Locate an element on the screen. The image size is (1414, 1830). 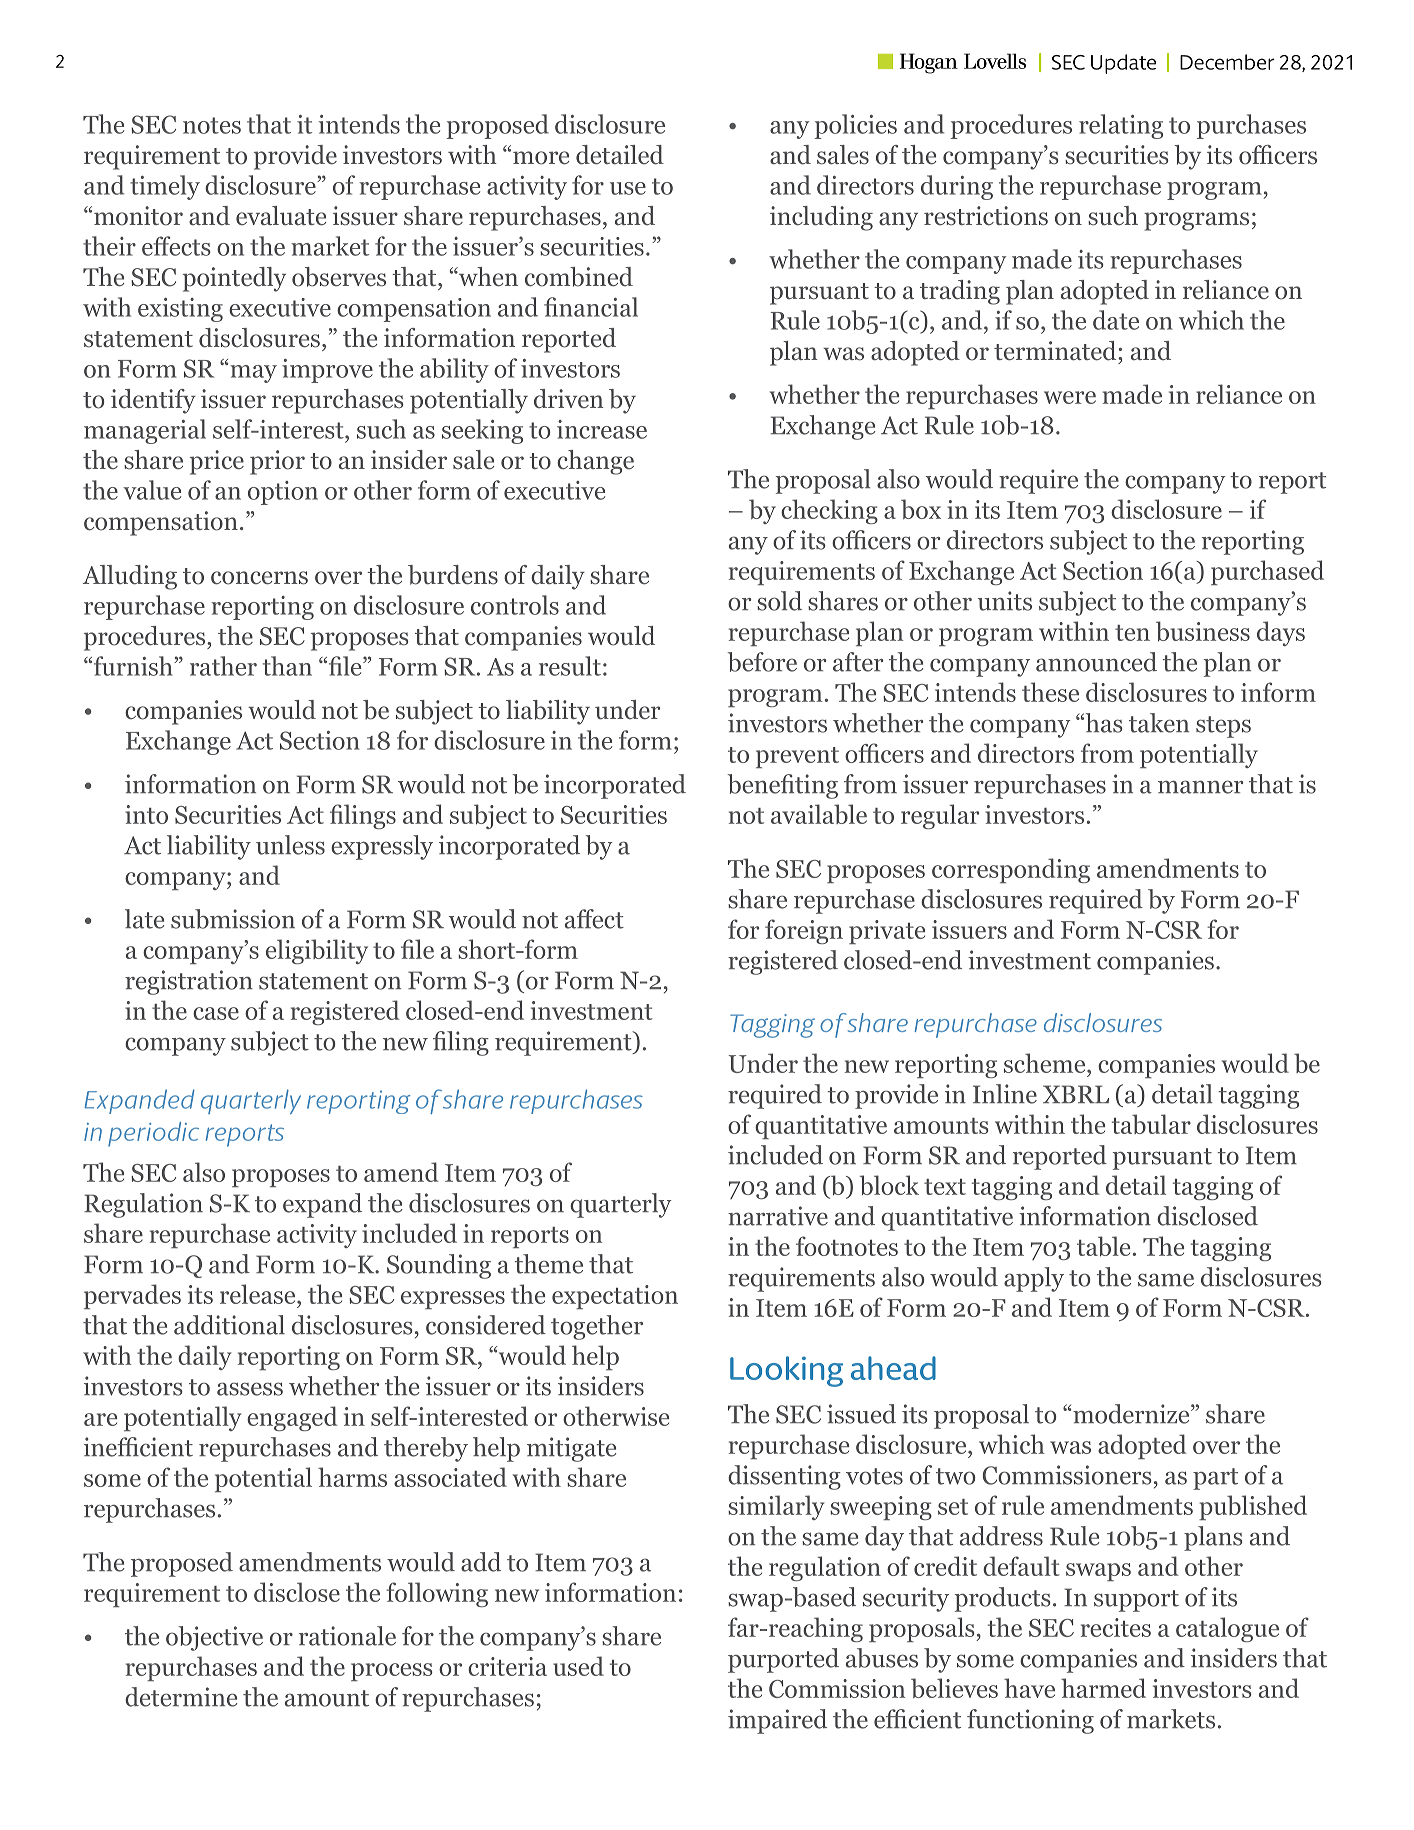
checking is located at coordinates (829, 511).
